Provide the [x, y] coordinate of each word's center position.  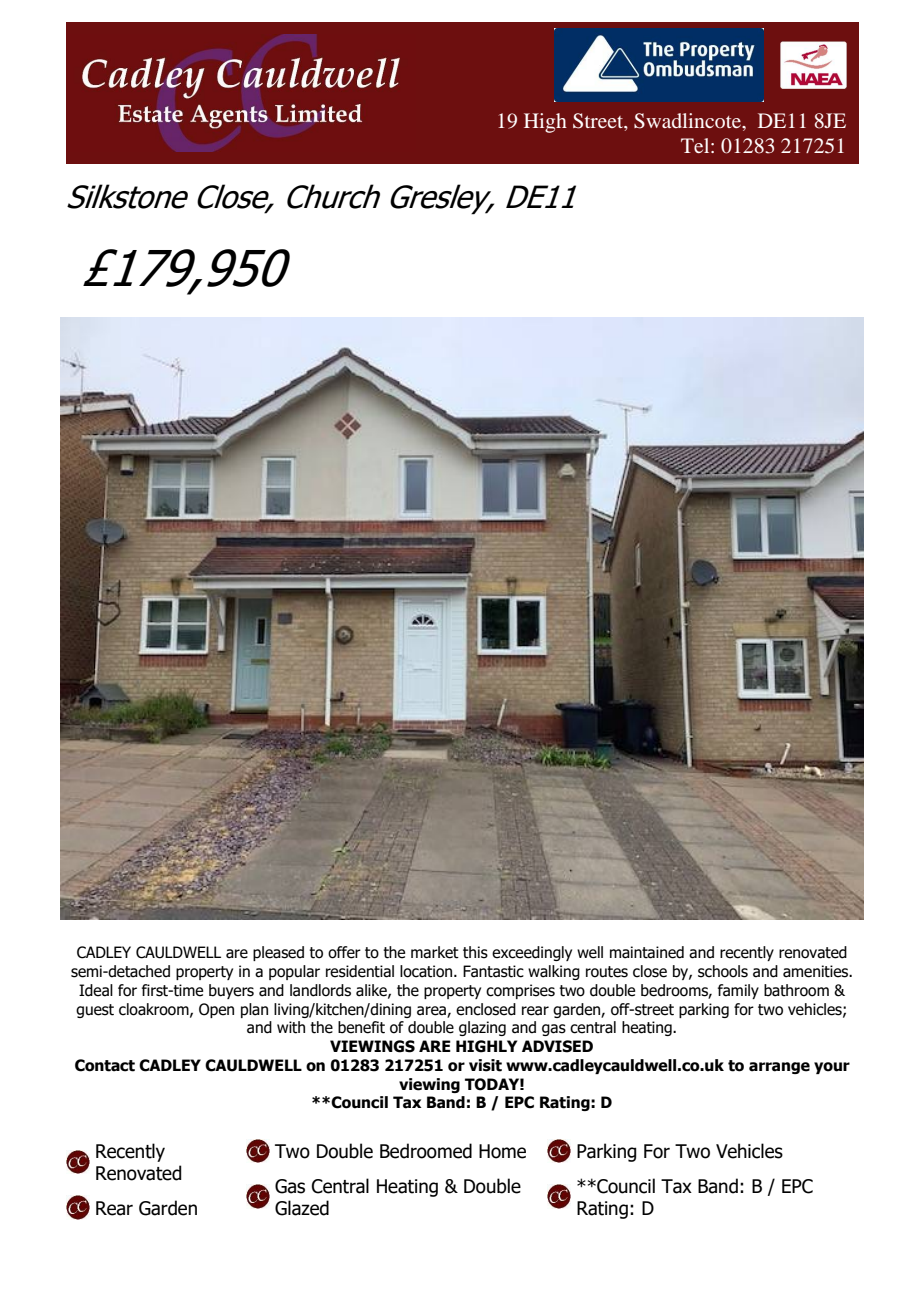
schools [723, 971]
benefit [361, 1027]
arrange [779, 1068]
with [291, 1027]
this [475, 952]
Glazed [302, 1208]
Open [216, 1010]
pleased [278, 953]
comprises [520, 991]
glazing [482, 1028]
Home [502, 1151]
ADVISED [557, 1046]
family [738, 991]
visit [485, 1065]
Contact [105, 1065]
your [832, 1068]
